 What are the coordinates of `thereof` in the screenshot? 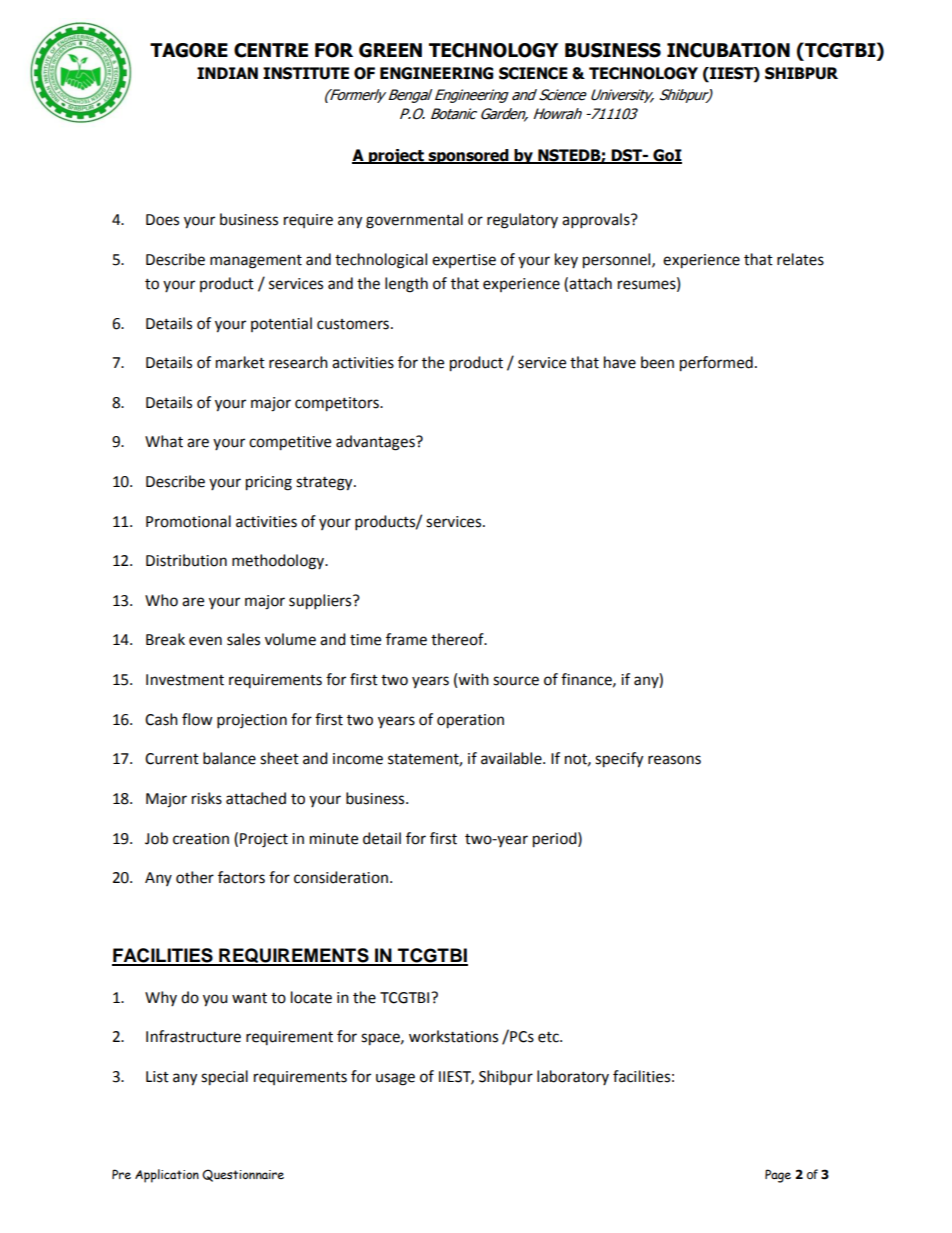 It's located at (458, 639).
